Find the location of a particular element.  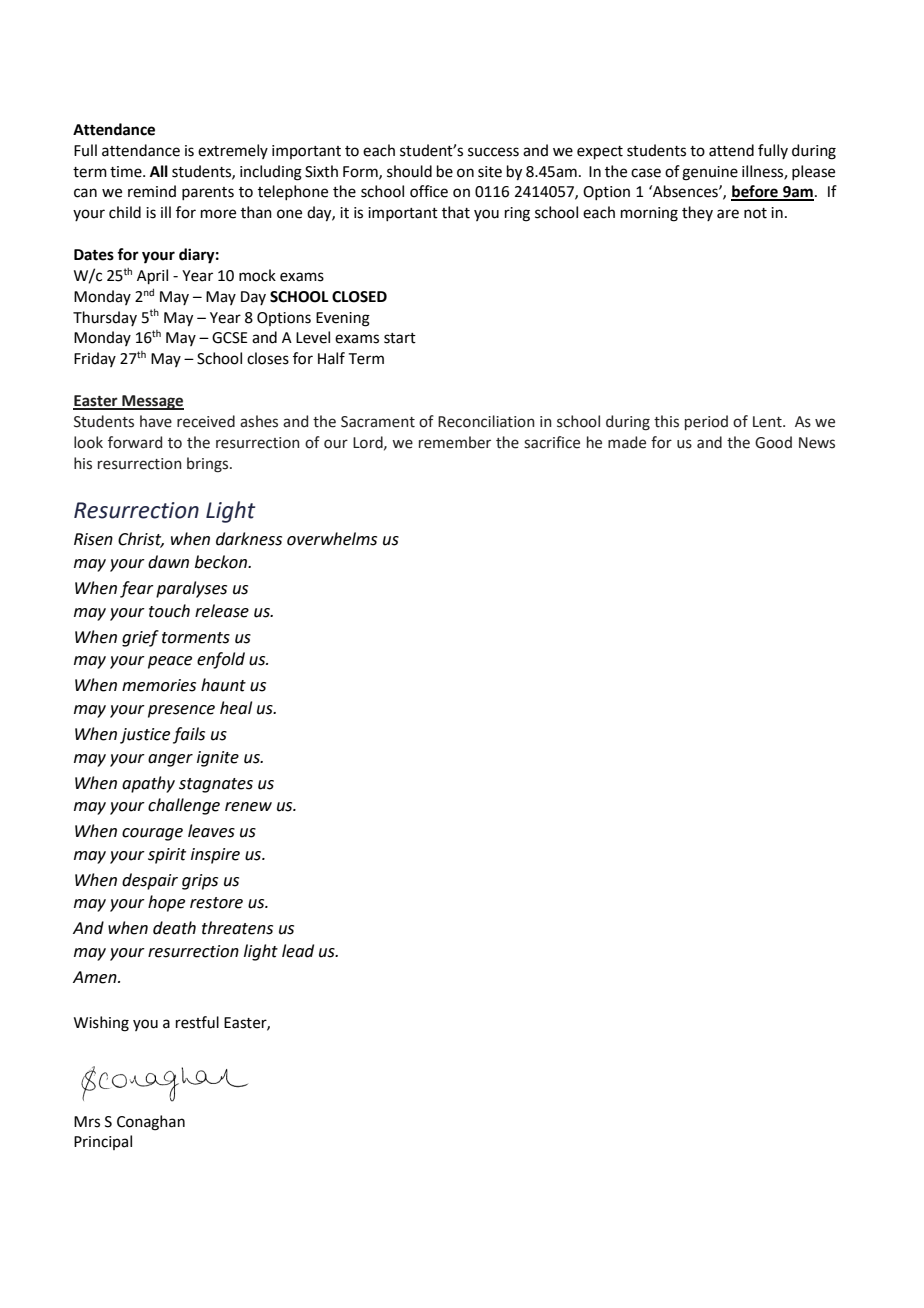

remind is located at coordinates (152, 191).
